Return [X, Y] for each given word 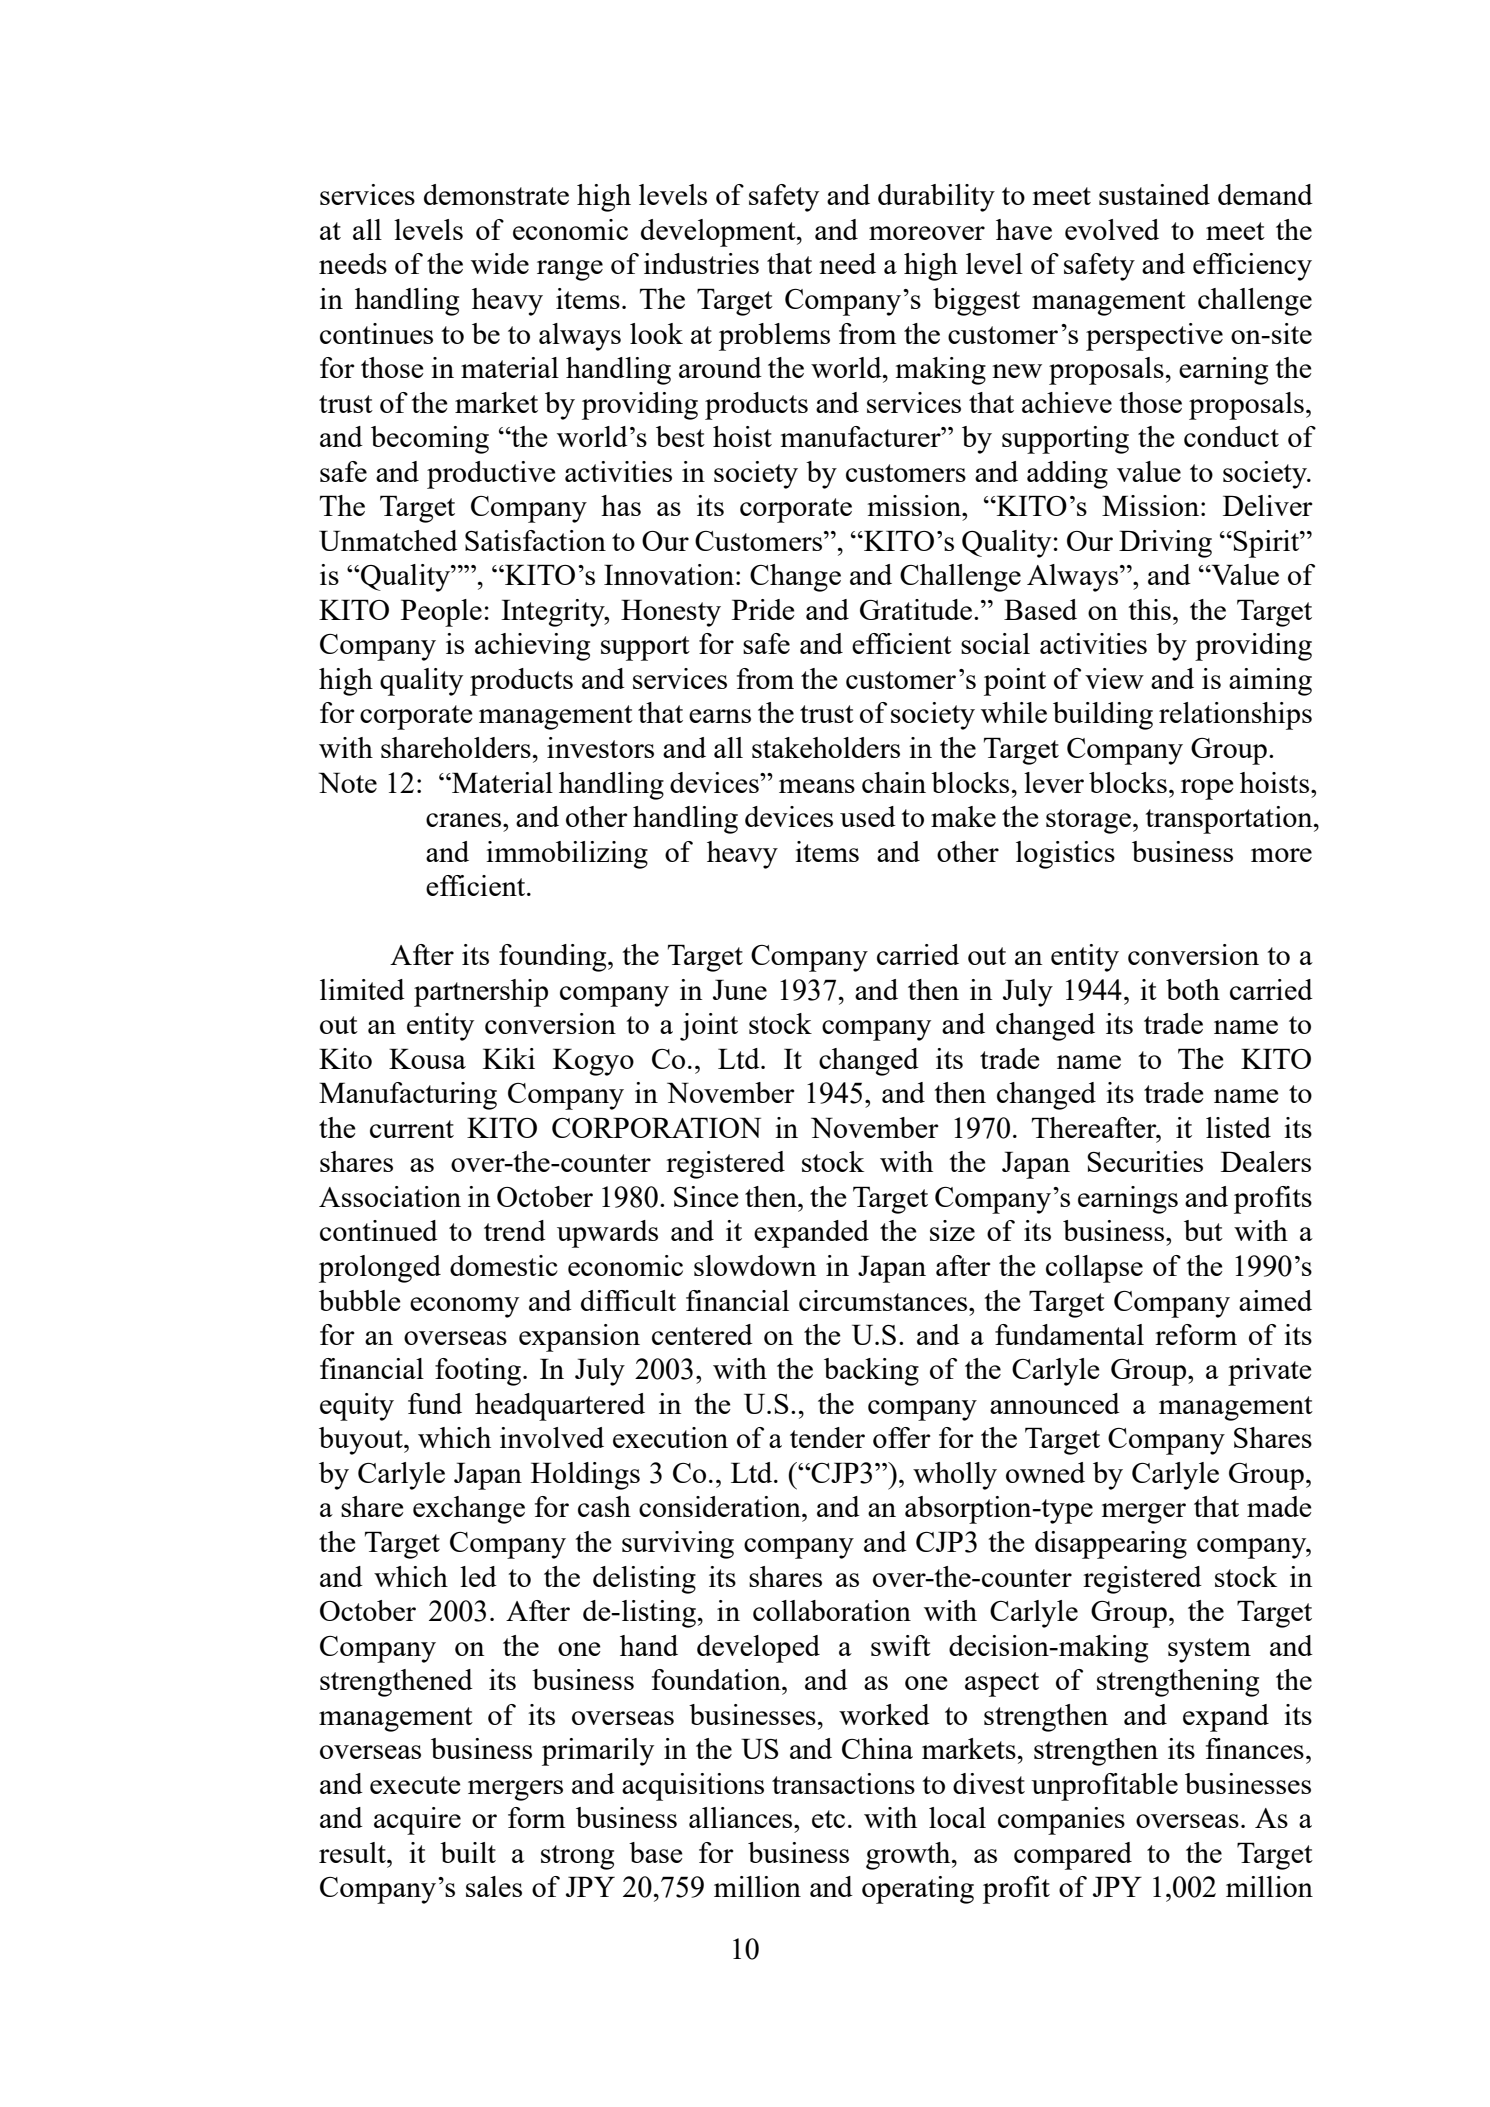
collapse [1094, 1269]
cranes [465, 820]
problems [774, 337]
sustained [1154, 194]
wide [500, 263]
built [468, 1852]
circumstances [884, 1300]
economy [464, 1307]
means [817, 786]
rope [1207, 789]
